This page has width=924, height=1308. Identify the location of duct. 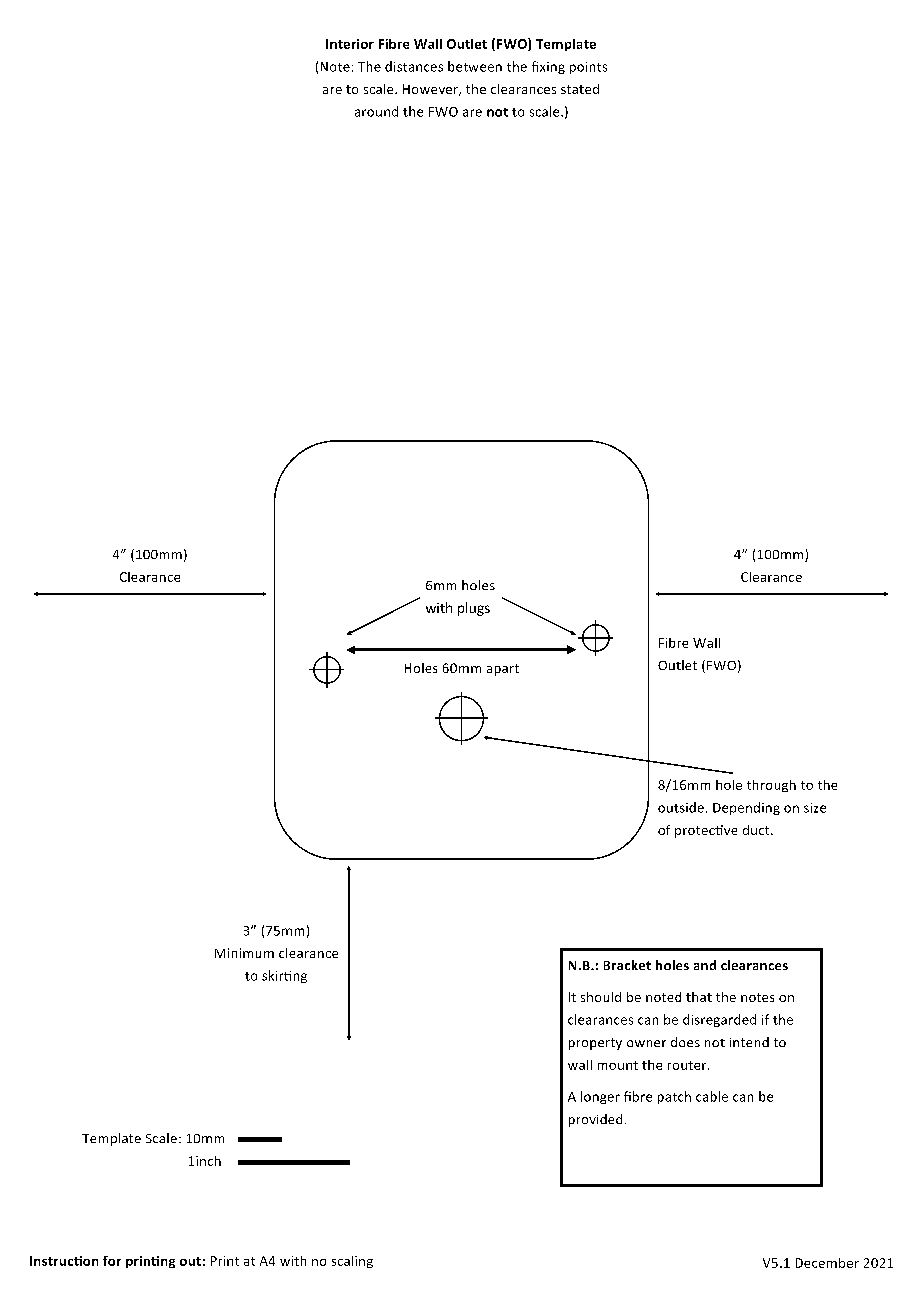
(757, 830).
